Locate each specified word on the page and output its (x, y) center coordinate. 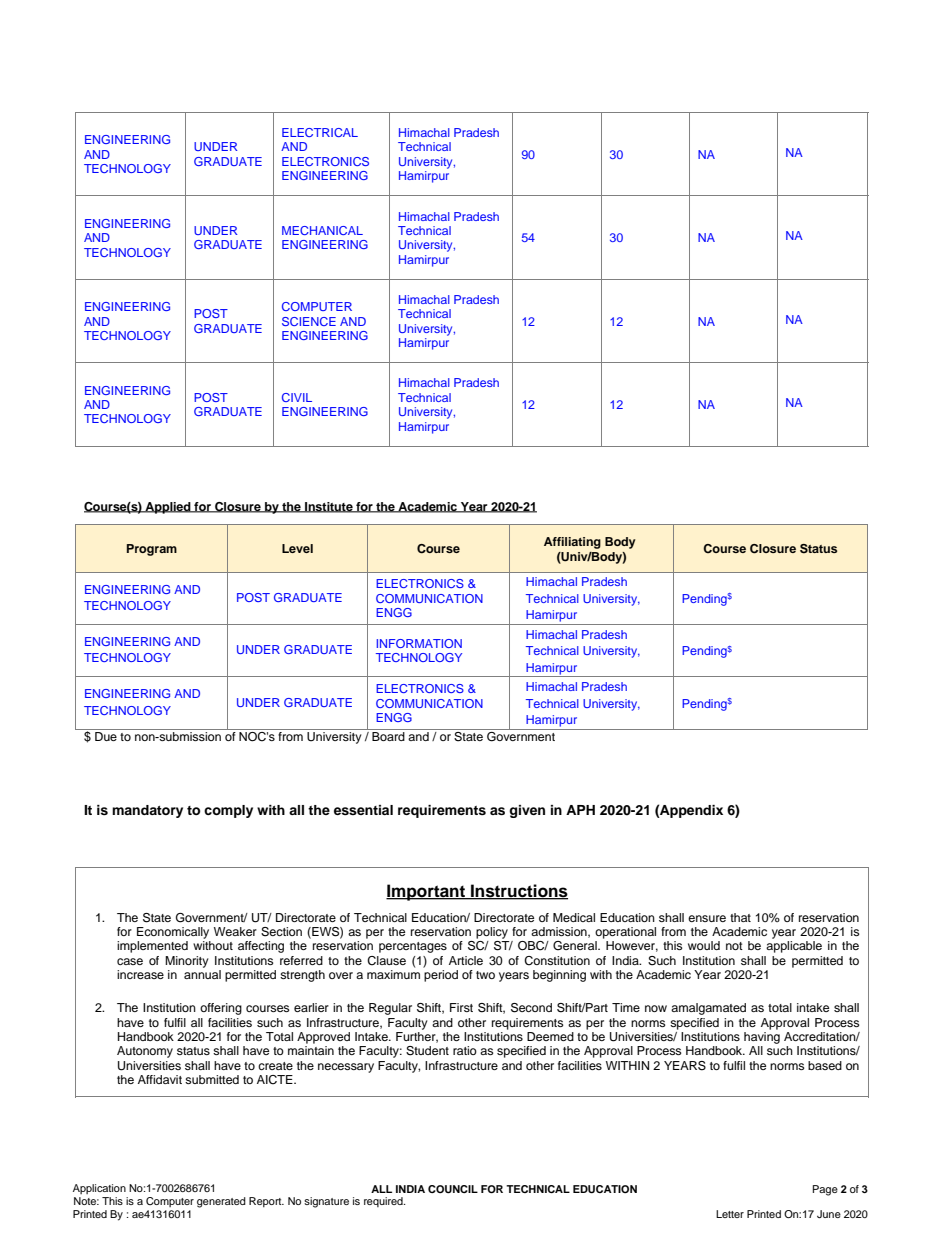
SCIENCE (309, 321)
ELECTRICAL (320, 132)
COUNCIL (453, 1189)
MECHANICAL (322, 230)
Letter (730, 1214)
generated (221, 1202)
